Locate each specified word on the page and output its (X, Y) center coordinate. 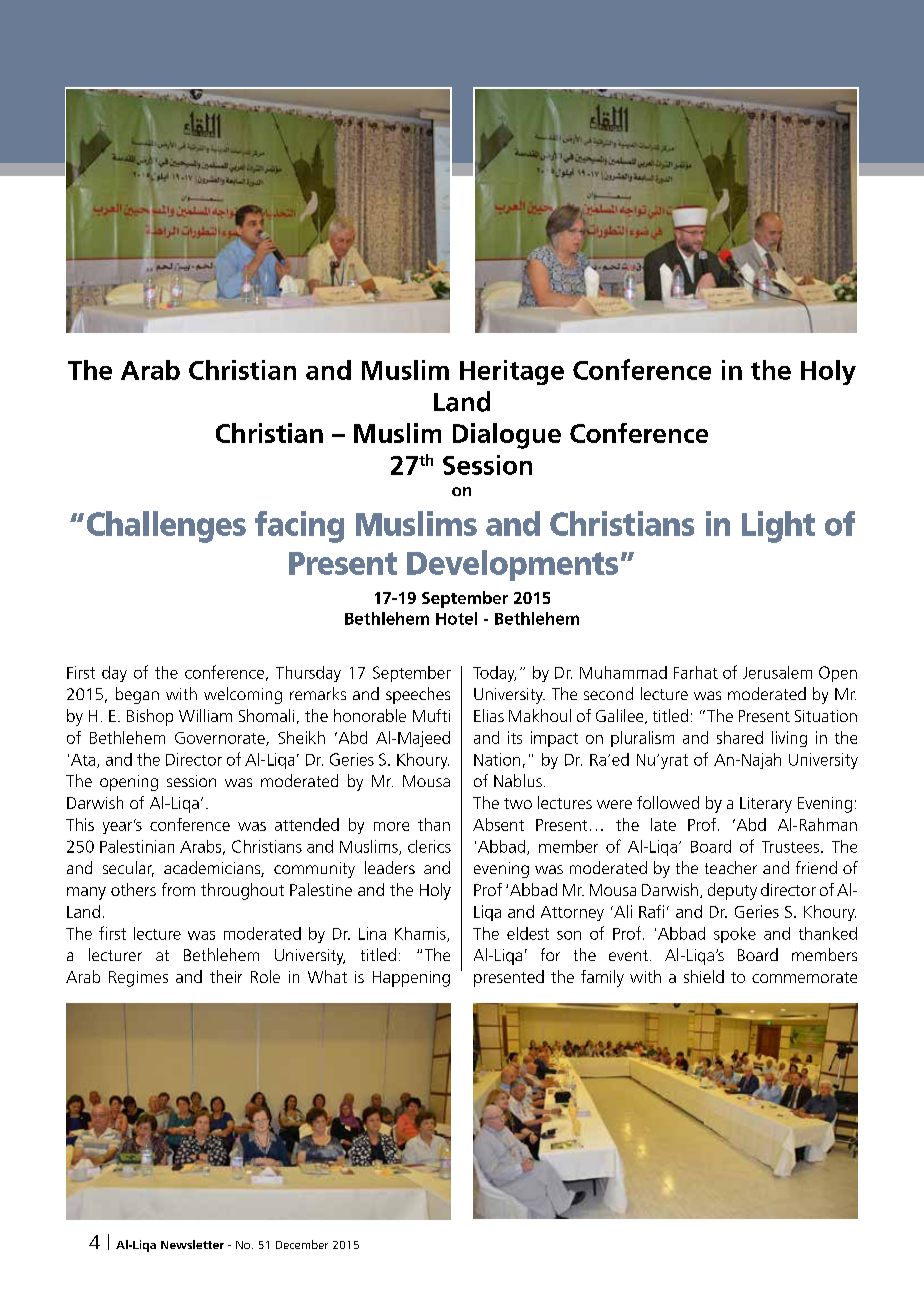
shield (704, 976)
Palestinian (137, 846)
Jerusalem (777, 672)
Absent (498, 824)
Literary (766, 805)
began (137, 695)
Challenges (166, 527)
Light (778, 527)
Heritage (512, 372)
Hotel (456, 618)
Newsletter (192, 1244)
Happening (411, 979)
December (302, 1244)
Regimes (138, 979)
